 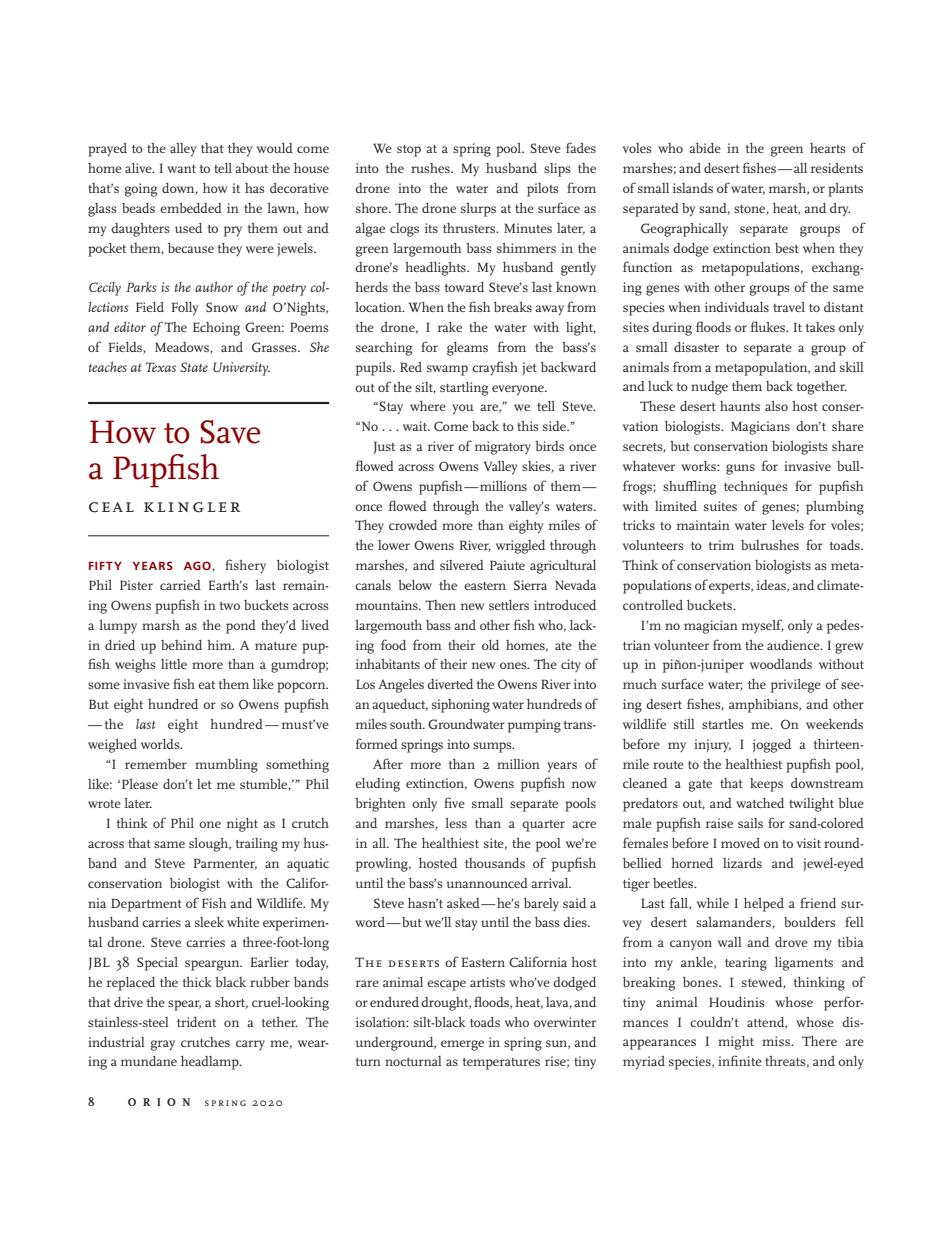 I want to click on migratory, so click(x=503, y=448).
